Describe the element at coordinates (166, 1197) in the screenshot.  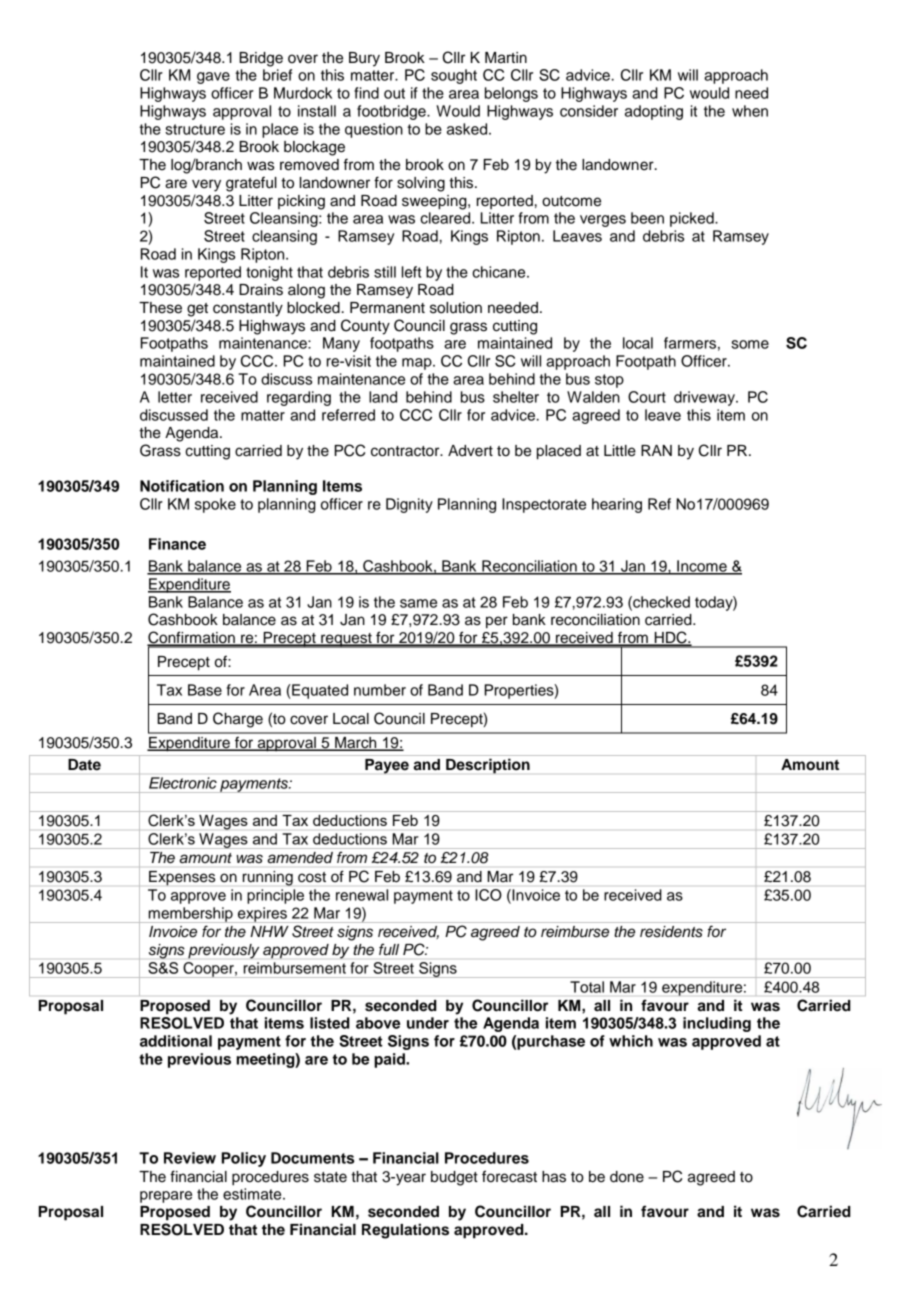
I see `prepare` at that location.
